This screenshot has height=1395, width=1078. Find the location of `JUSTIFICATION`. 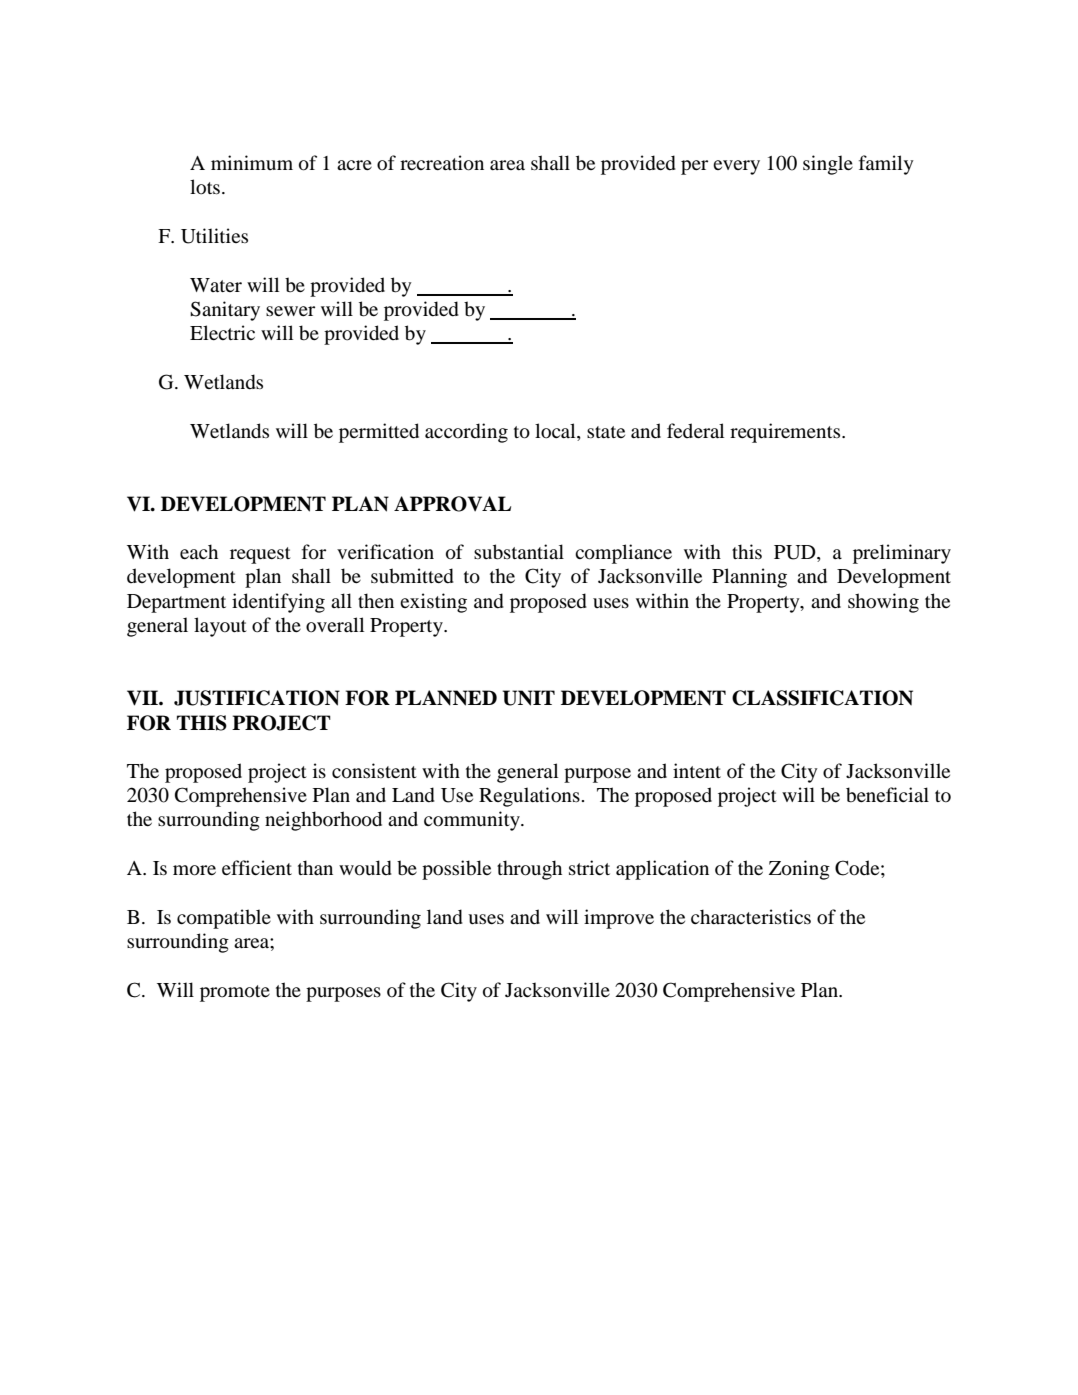

JUSTIFICATION is located at coordinates (257, 698).
